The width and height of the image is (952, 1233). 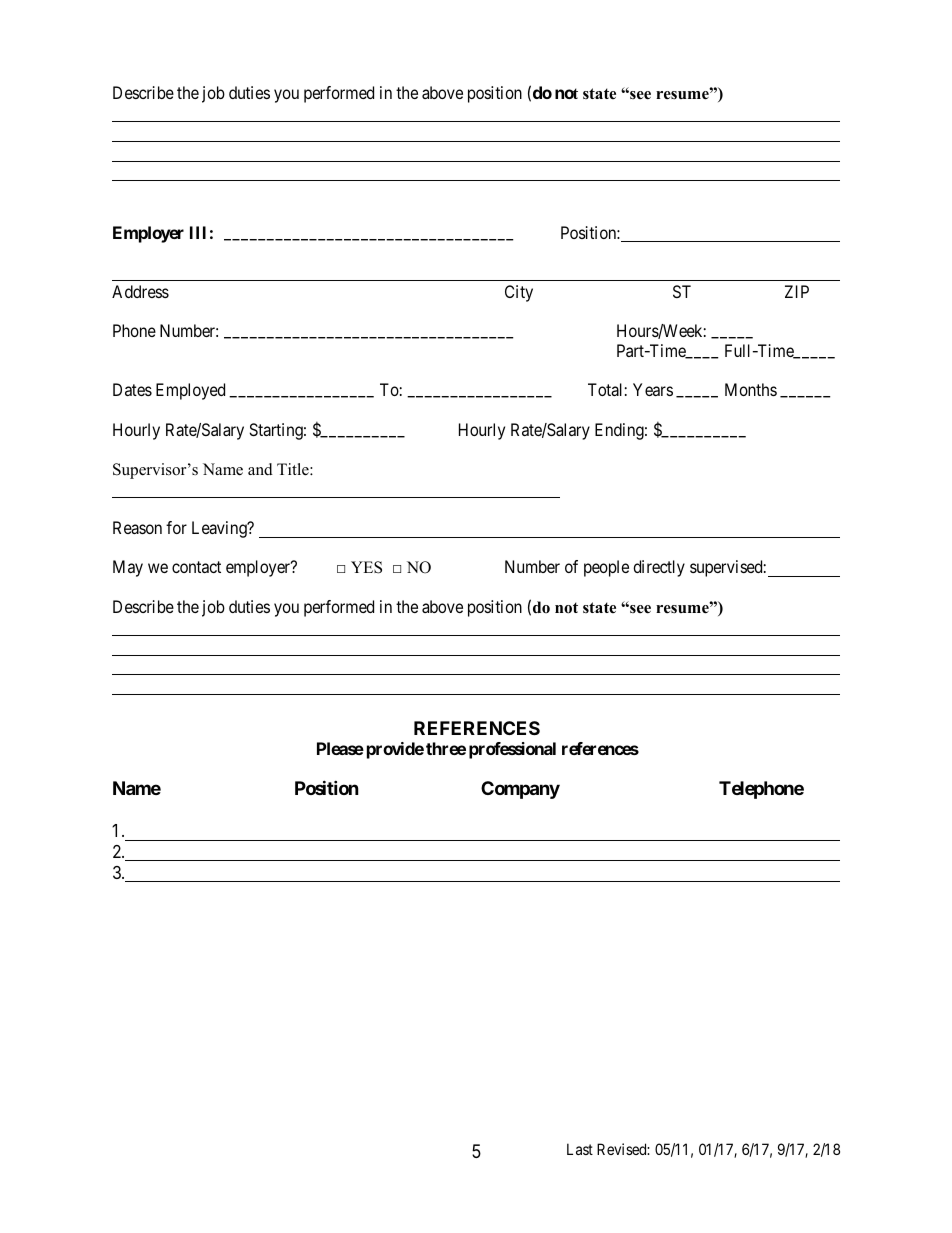 I want to click on City, so click(x=519, y=293).
